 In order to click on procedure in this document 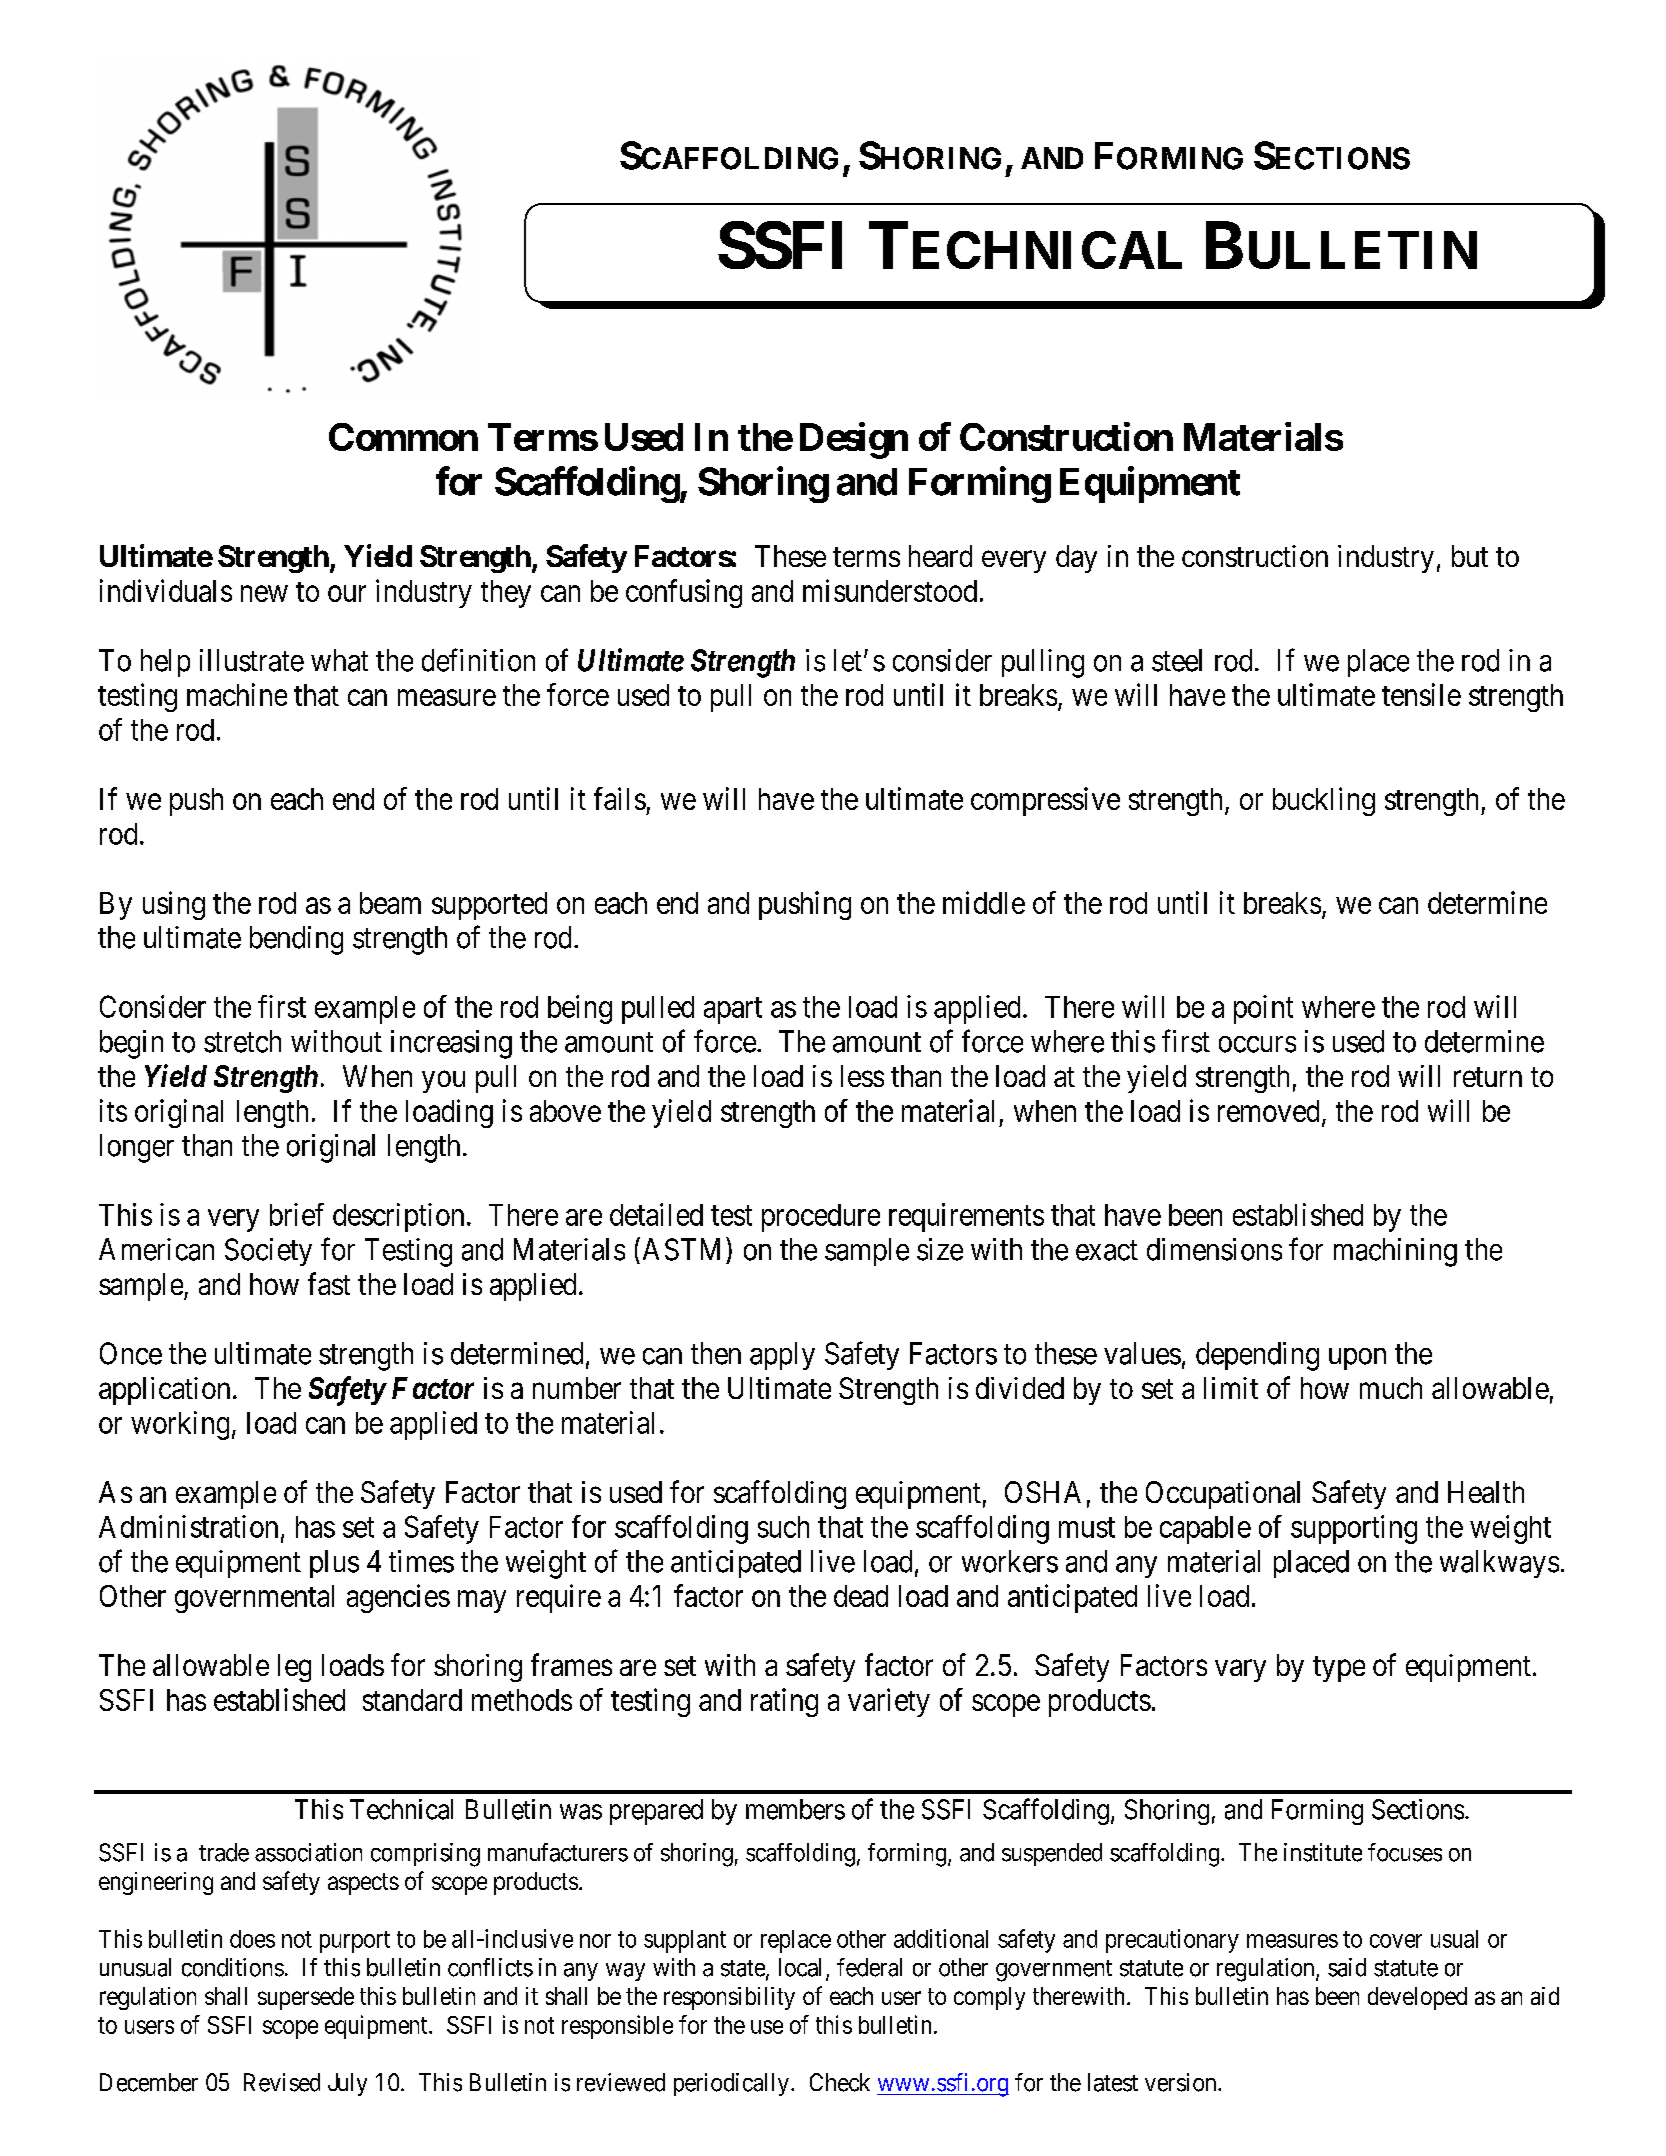, I will do `click(821, 1218)`.
